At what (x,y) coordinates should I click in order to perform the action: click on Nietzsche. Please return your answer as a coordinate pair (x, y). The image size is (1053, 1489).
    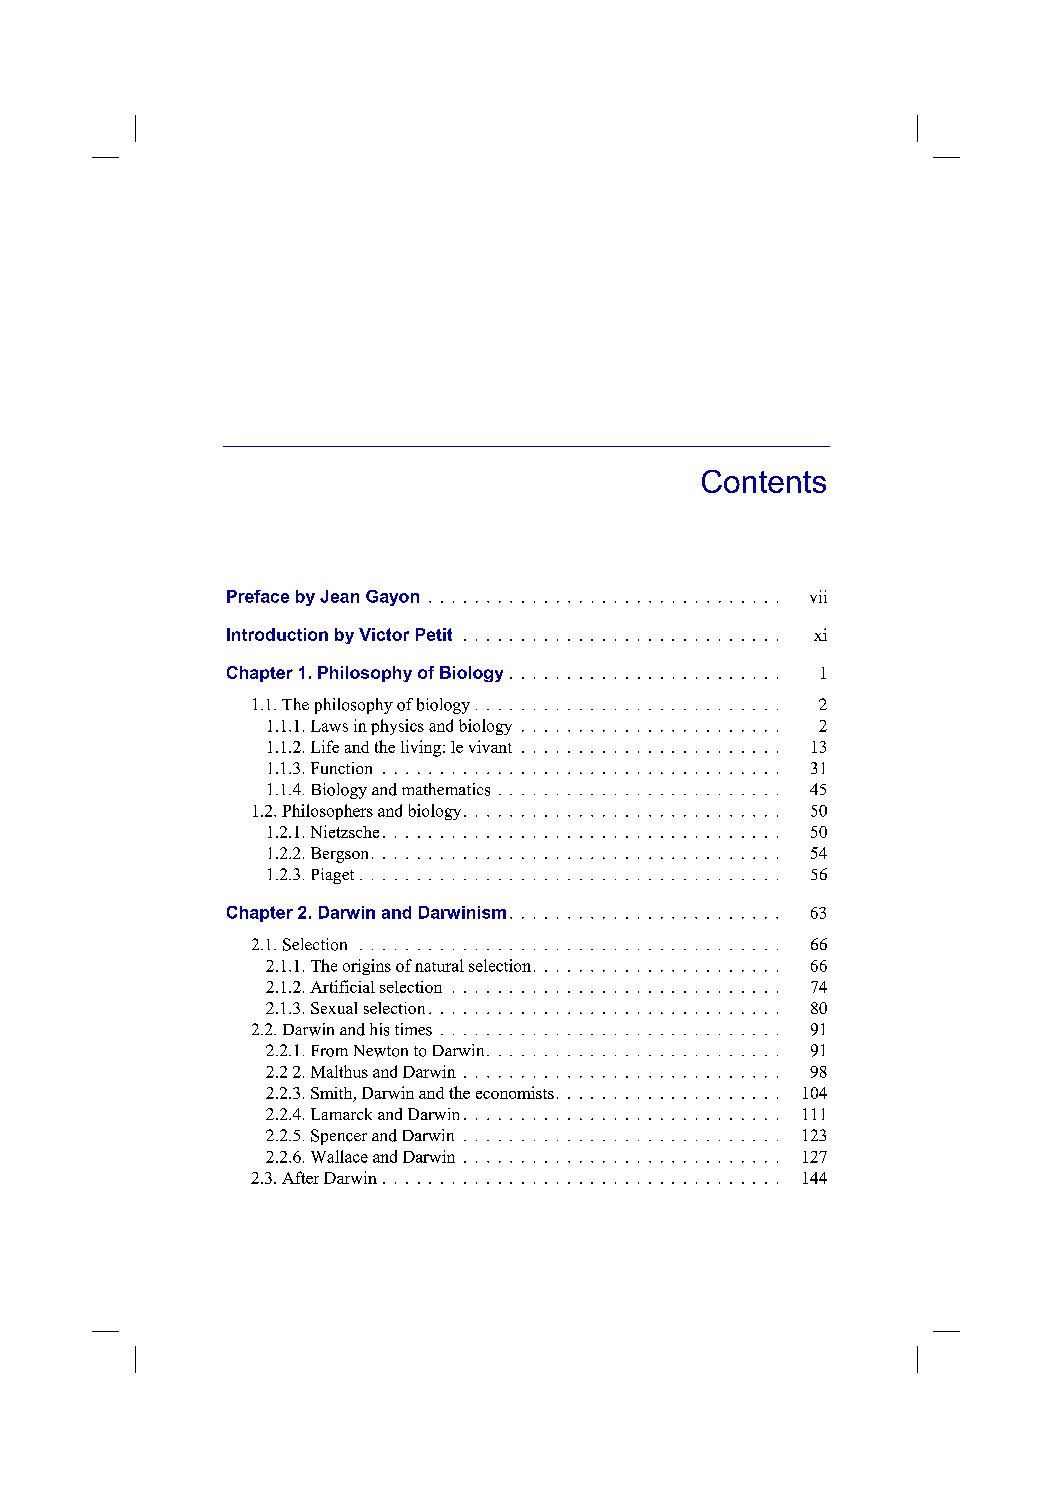
    Looking at the image, I should click on (345, 831).
